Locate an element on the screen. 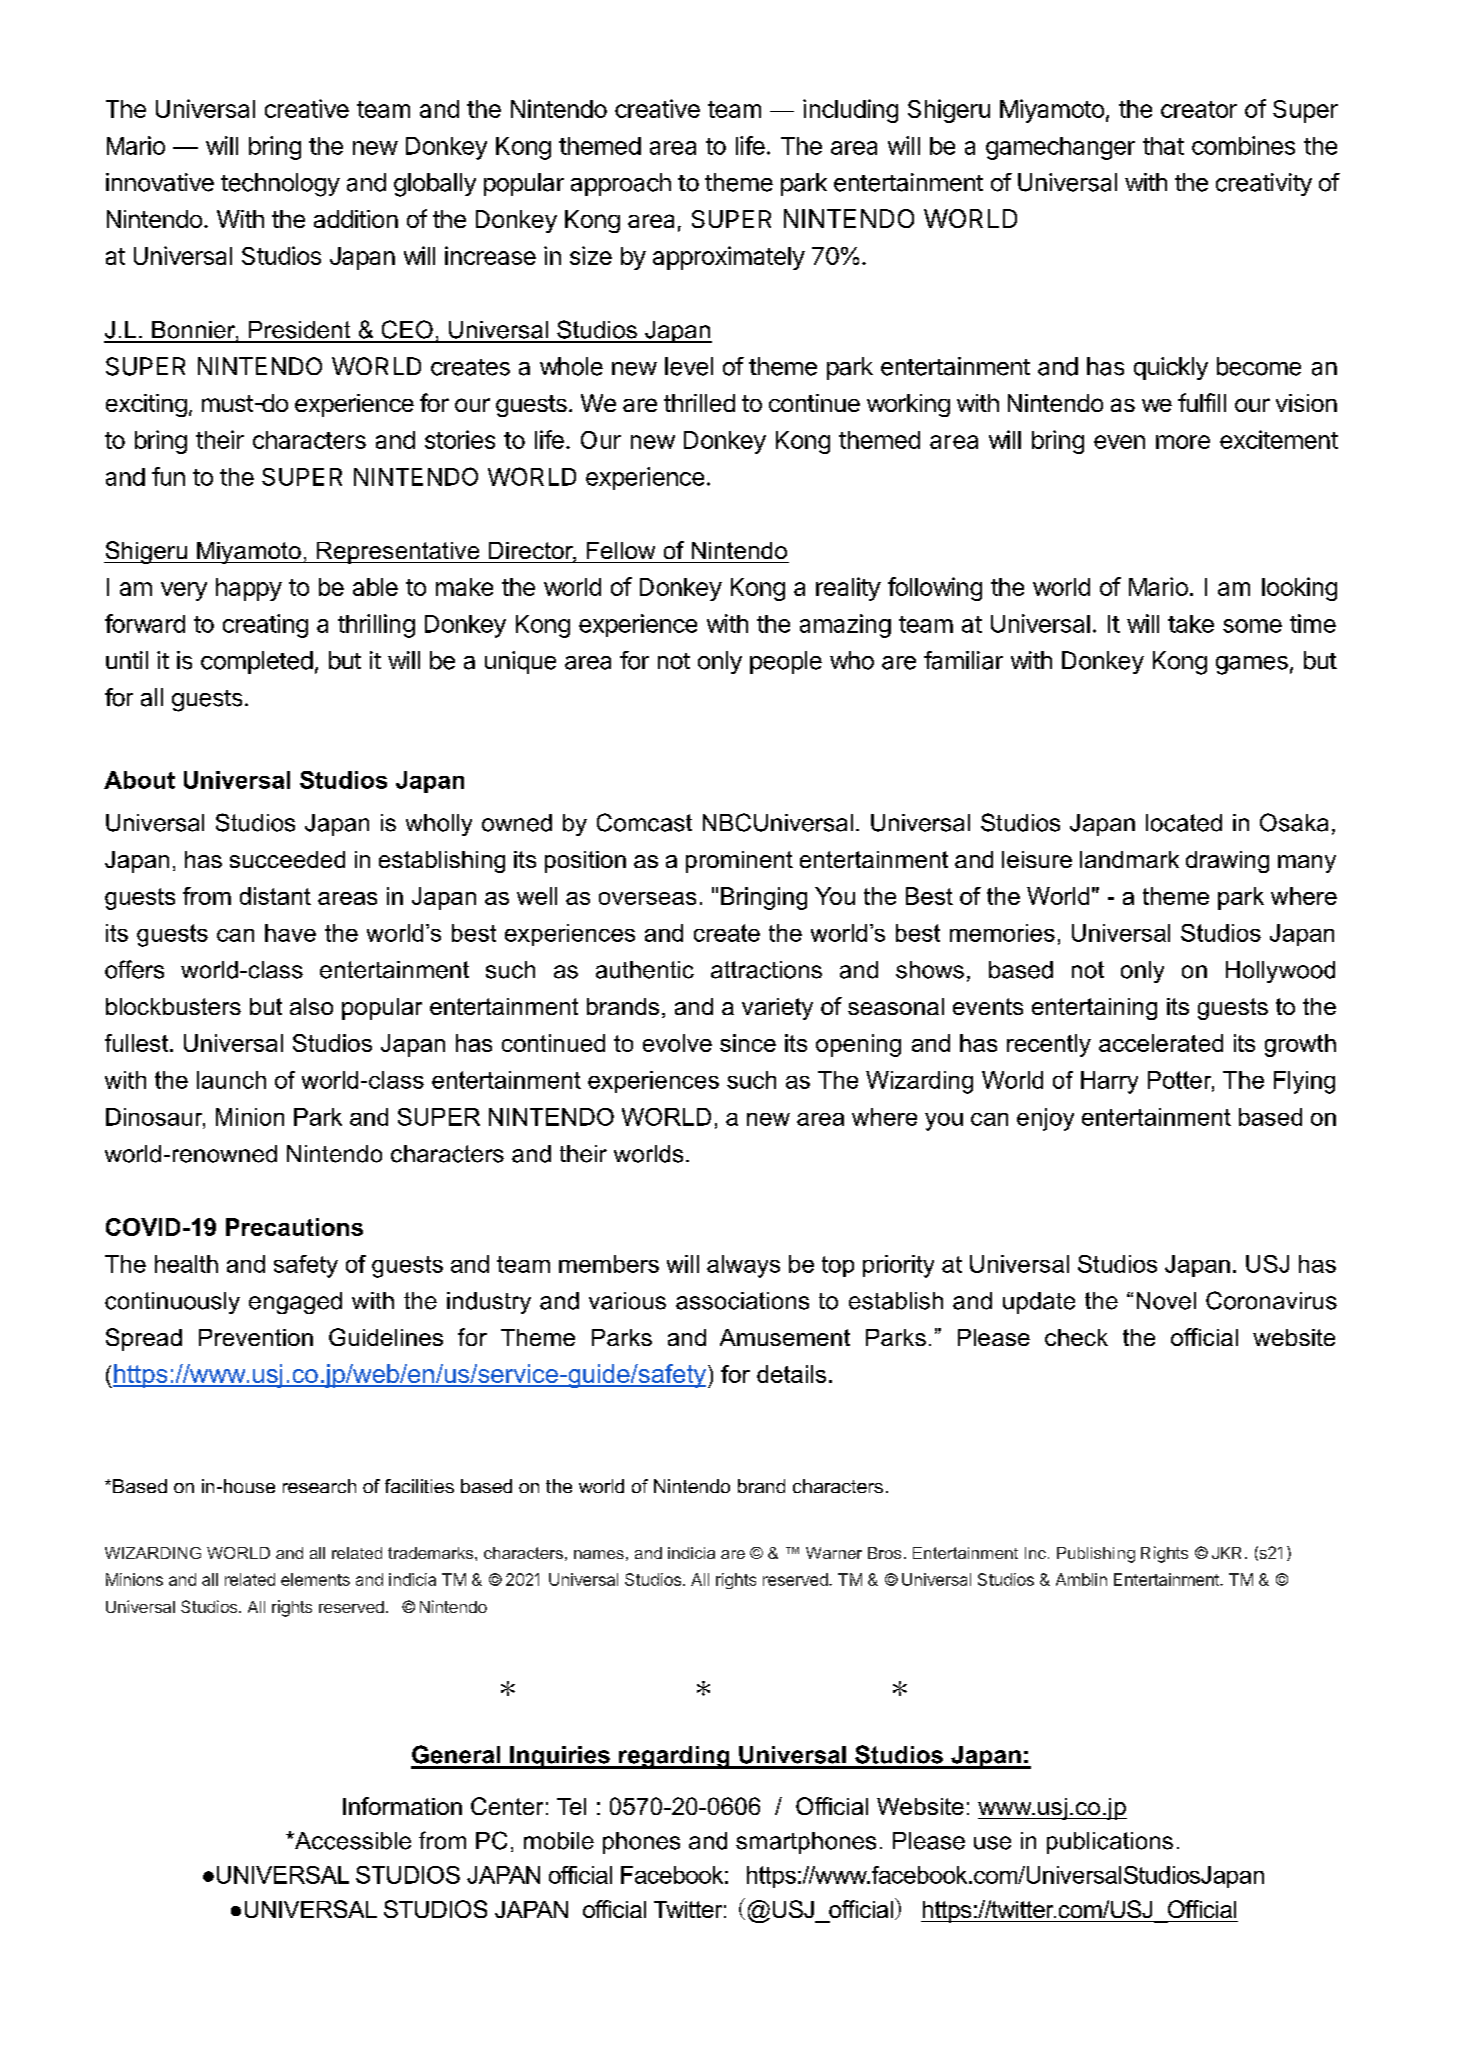 This screenshot has width=1459, height=2064. always is located at coordinates (743, 1266).
